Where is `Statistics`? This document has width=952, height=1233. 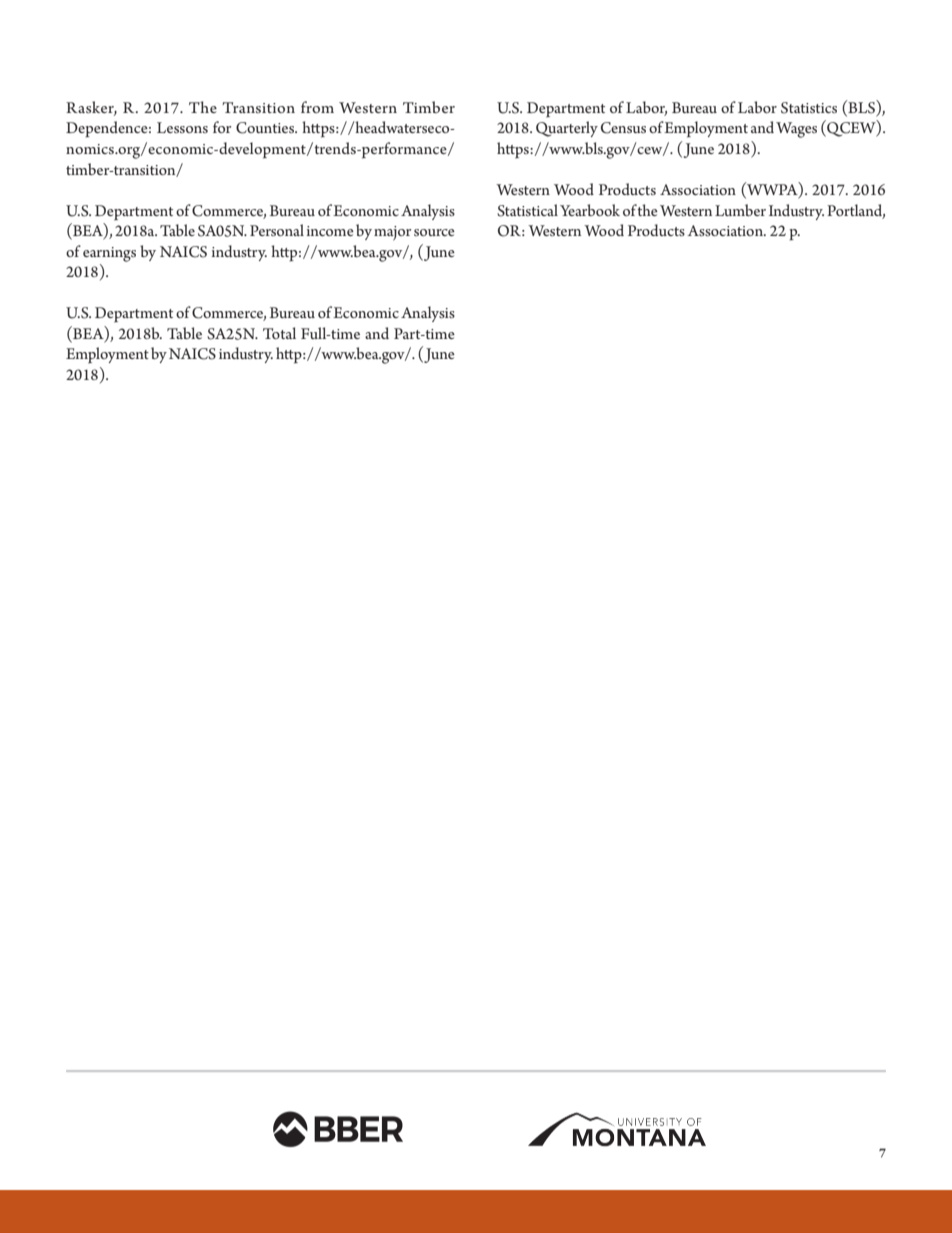 Statistics is located at coordinates (809, 108).
